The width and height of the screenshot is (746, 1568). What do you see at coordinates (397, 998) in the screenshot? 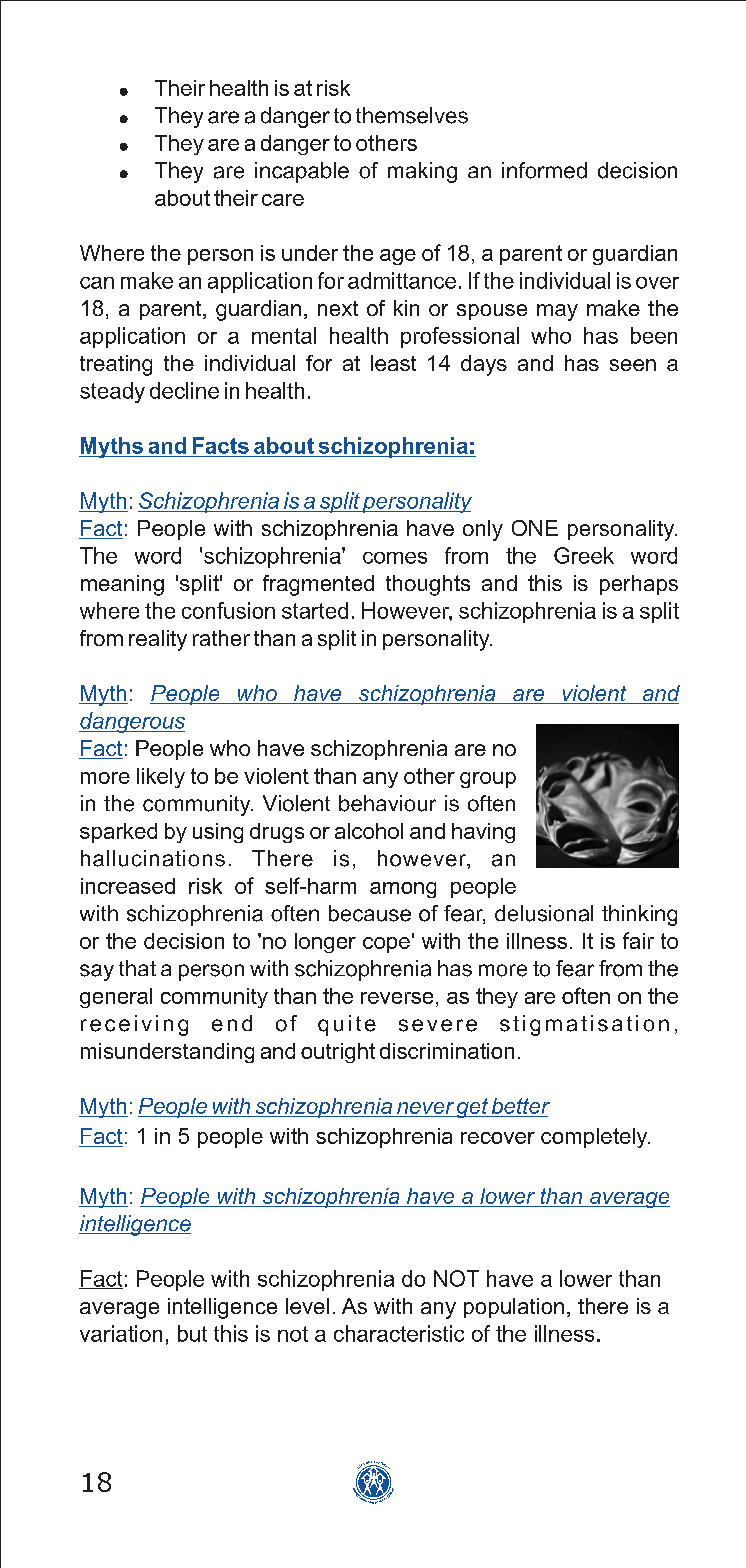
I see `reverse` at bounding box center [397, 998].
